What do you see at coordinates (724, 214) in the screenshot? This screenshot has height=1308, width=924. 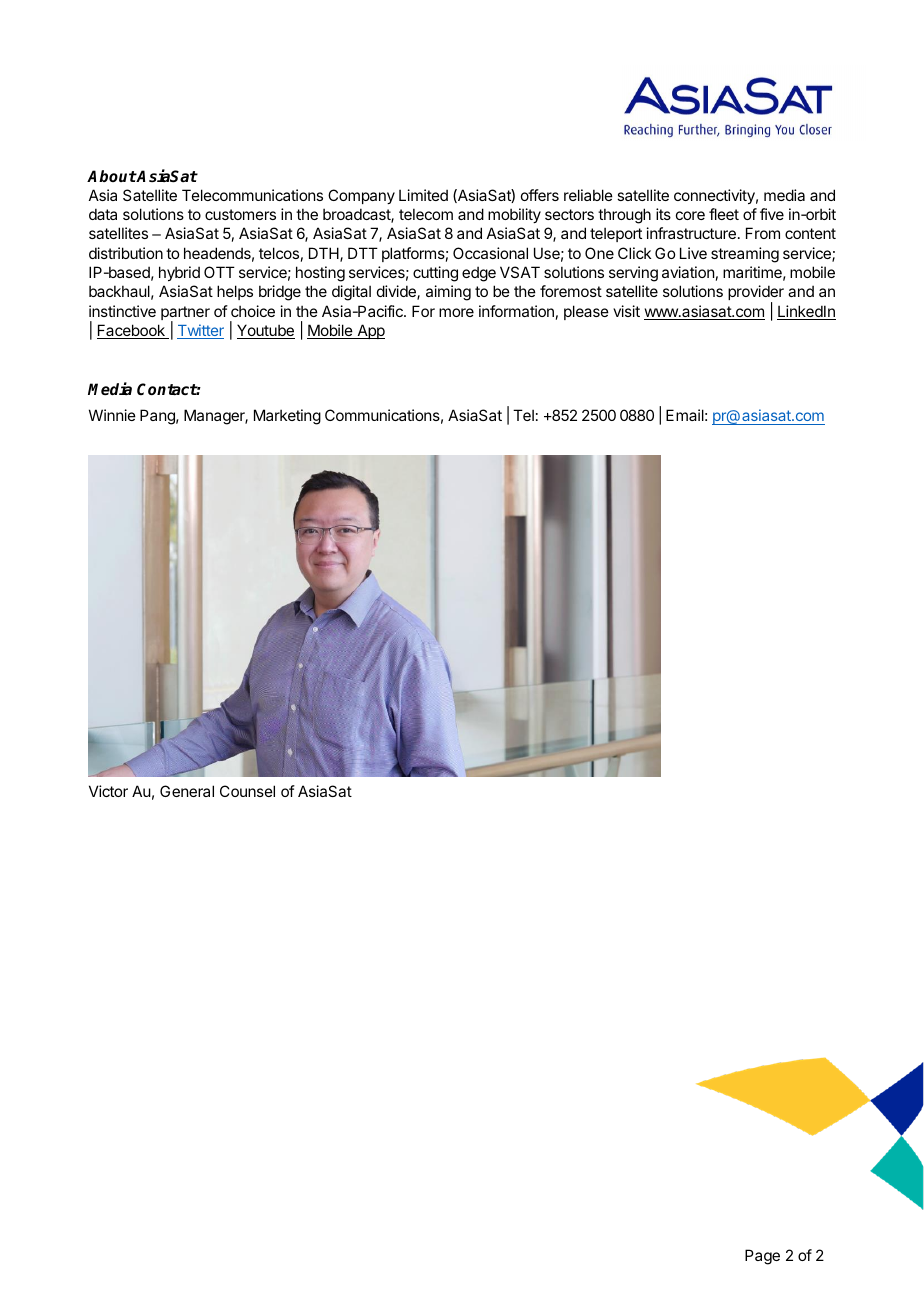 I see `fleet` at bounding box center [724, 214].
